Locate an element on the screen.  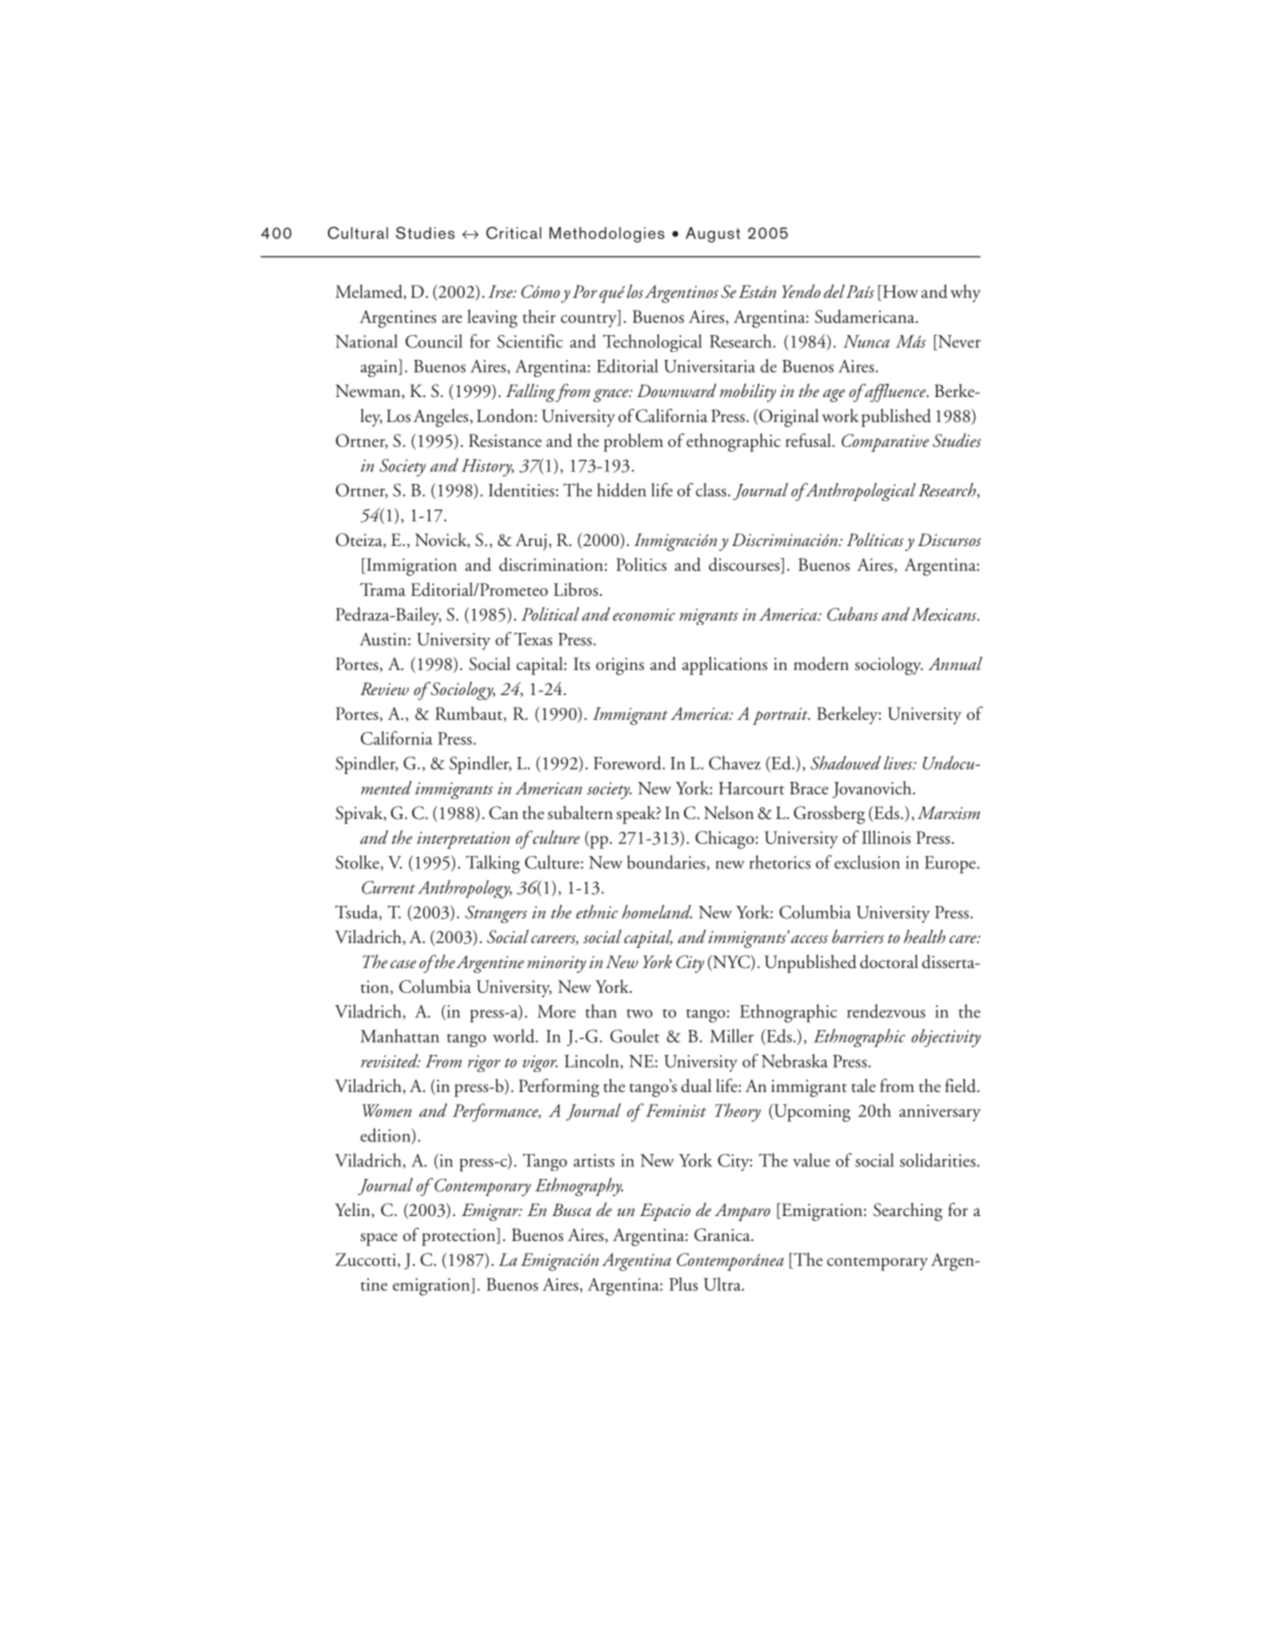
August is located at coordinates (713, 235).
